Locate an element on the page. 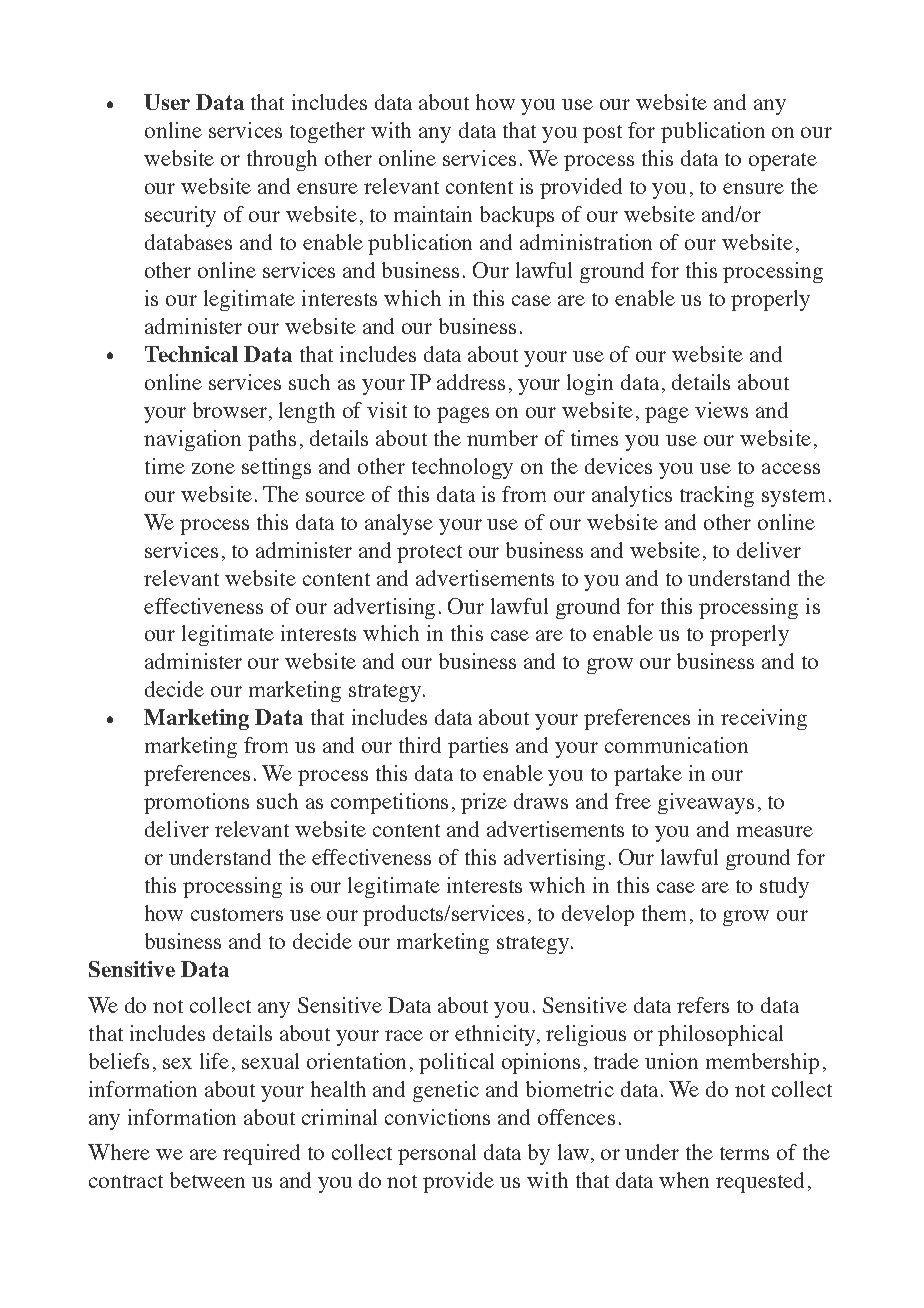  address is located at coordinates (471, 382).
